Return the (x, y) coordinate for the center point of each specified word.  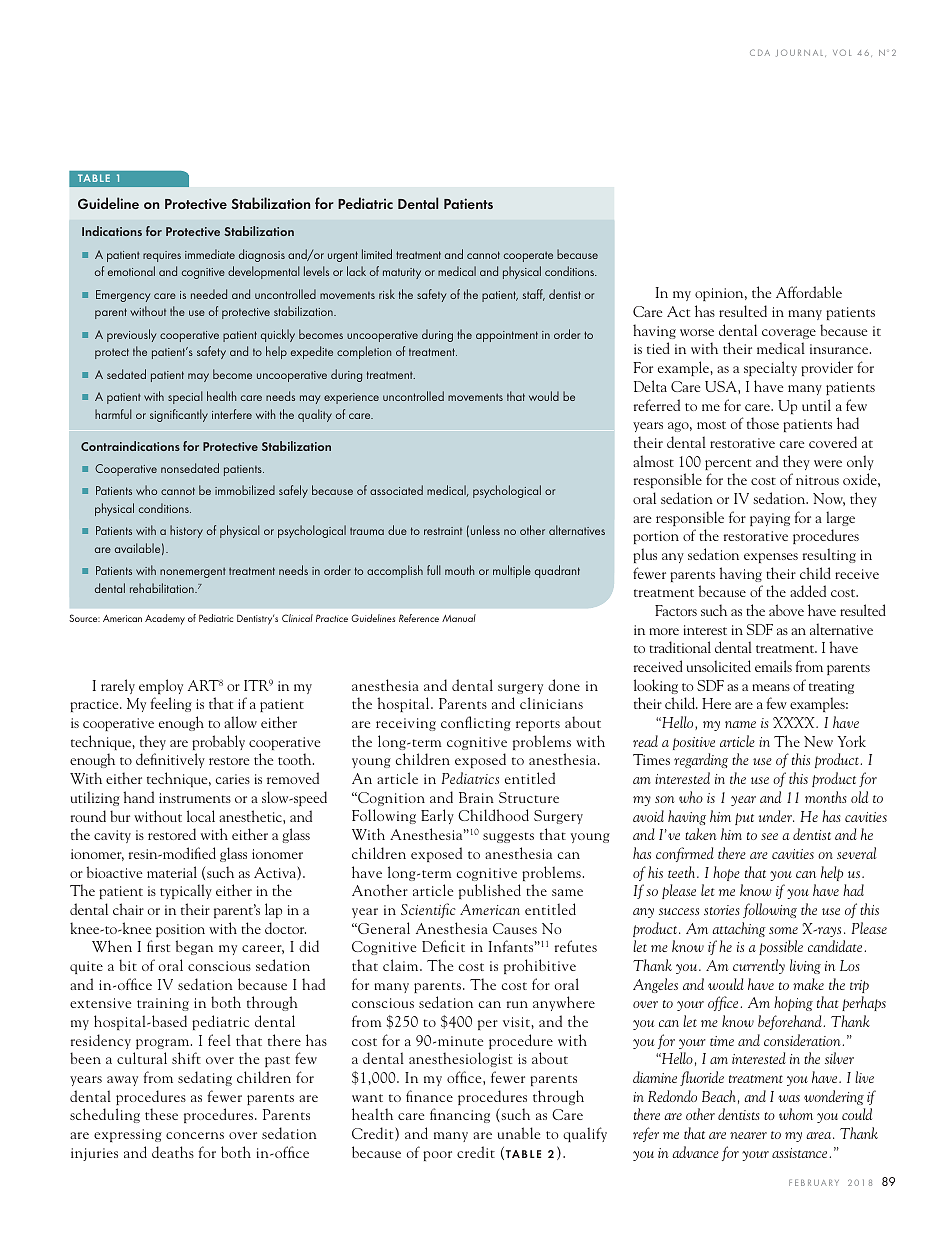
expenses (771, 558)
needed (209, 294)
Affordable (809, 292)
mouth (459, 570)
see (769, 836)
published (490, 891)
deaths (173, 1152)
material (172, 872)
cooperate (528, 256)
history (186, 531)
